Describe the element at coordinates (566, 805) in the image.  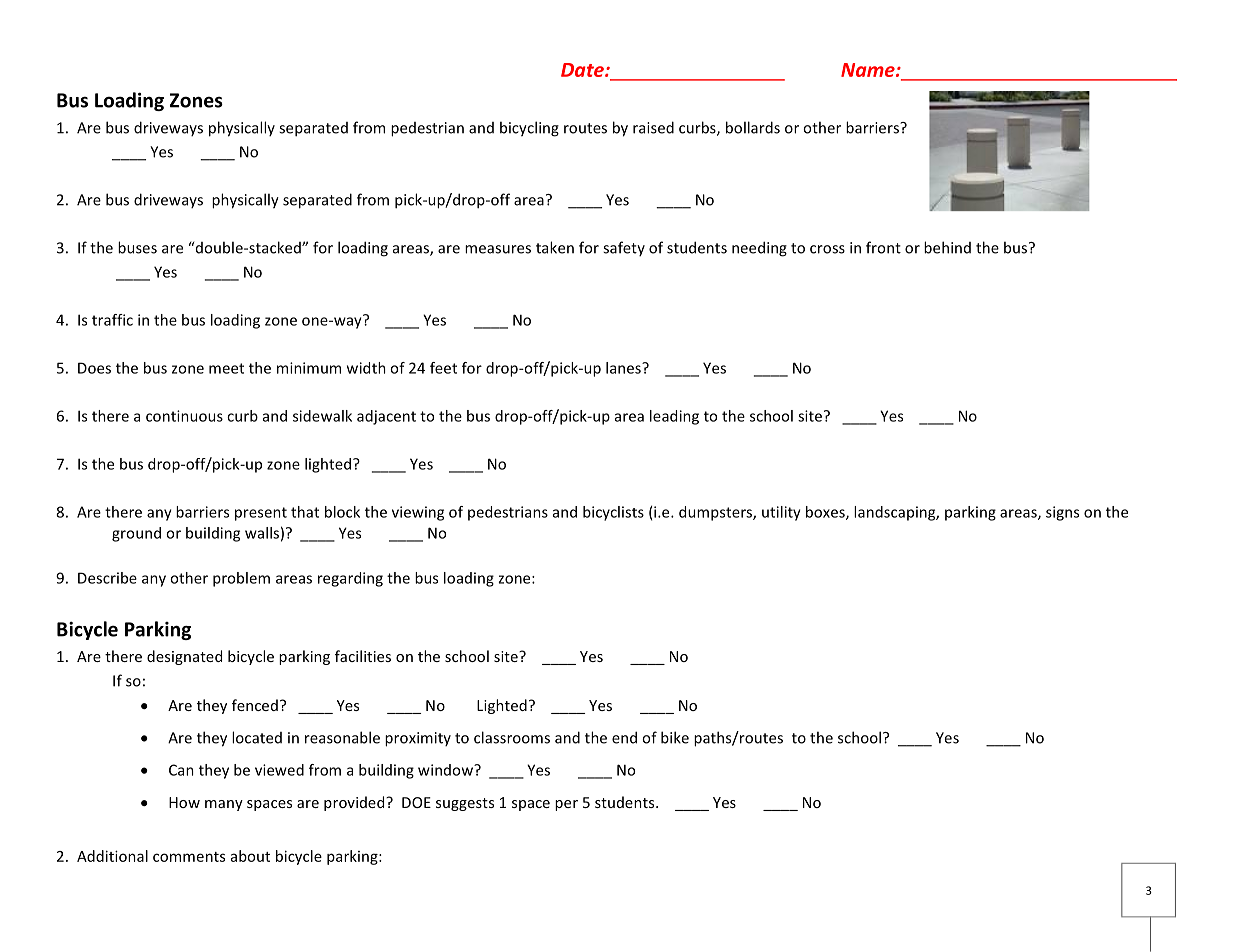
I see `per` at that location.
